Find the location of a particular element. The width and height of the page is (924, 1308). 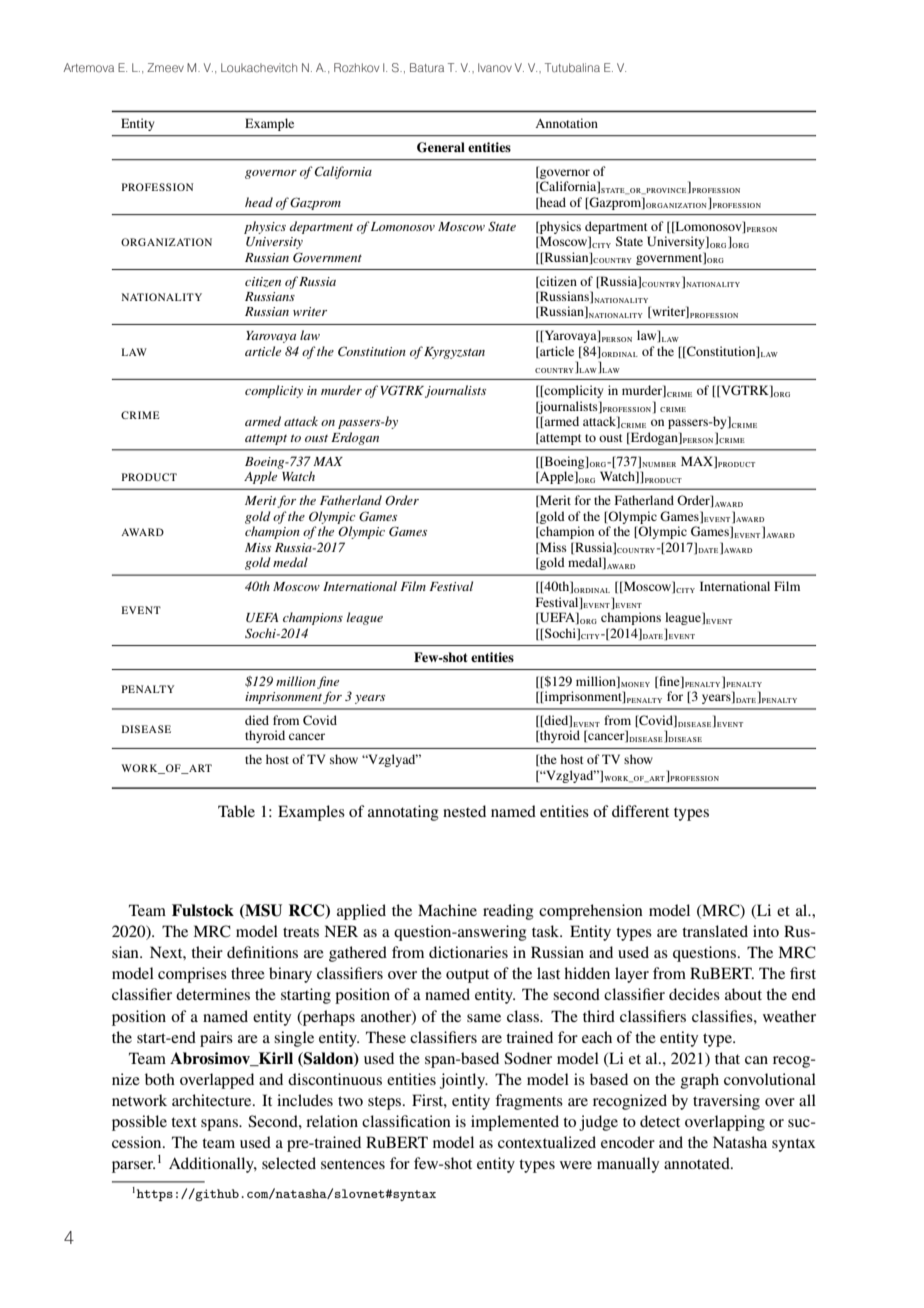

Ivanov is located at coordinates (495, 68).
